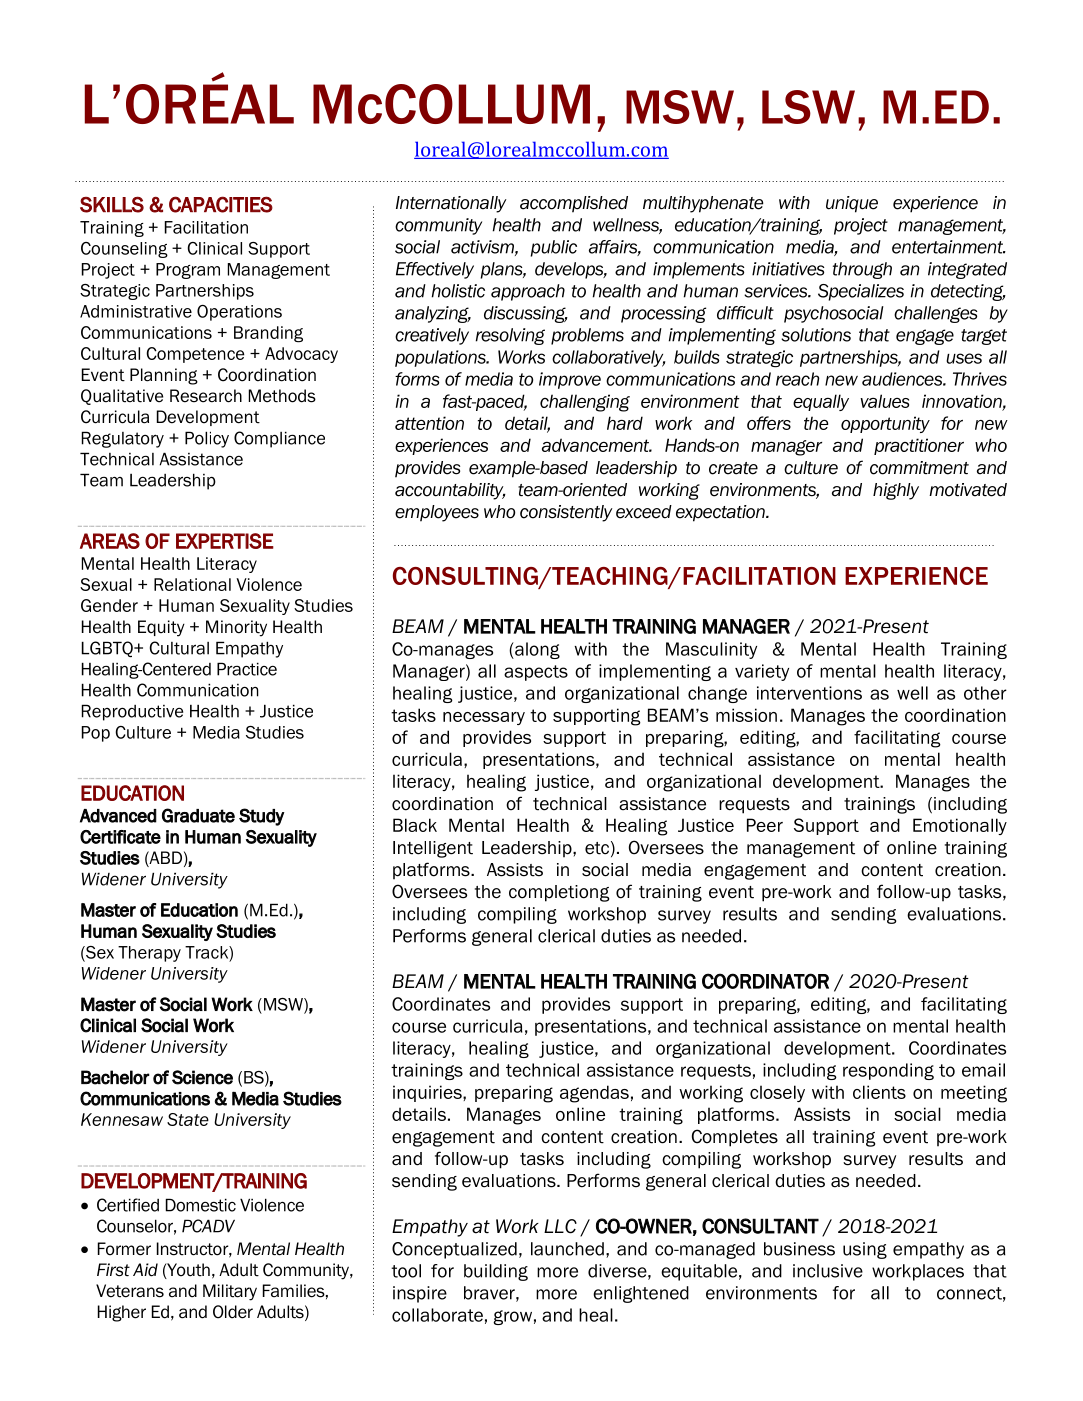 This screenshot has height=1401, width=1083. I want to click on Science, so click(202, 1077).
